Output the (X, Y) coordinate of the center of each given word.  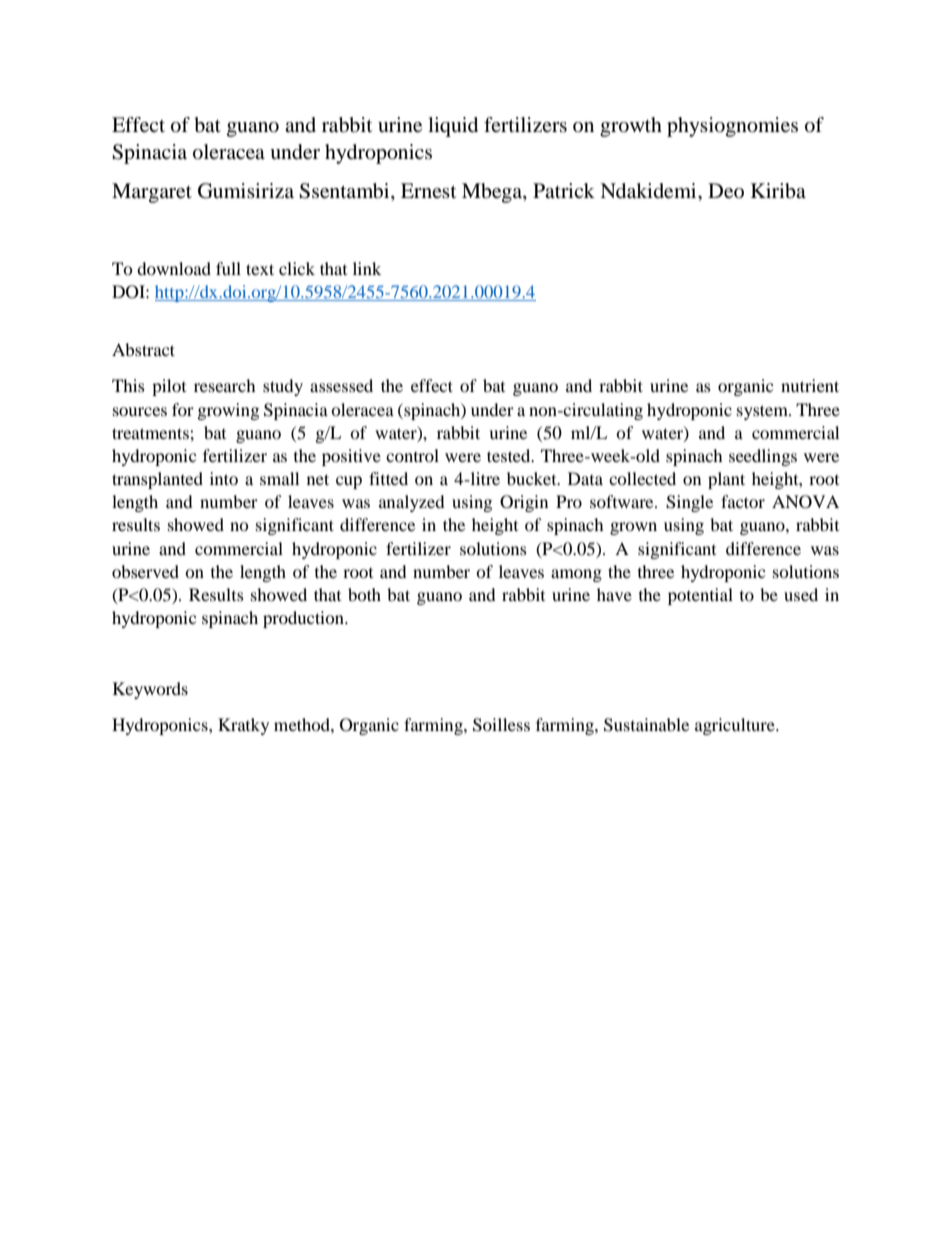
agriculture (736, 726)
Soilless (501, 725)
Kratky (243, 726)
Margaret (152, 193)
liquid (453, 127)
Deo (726, 191)
